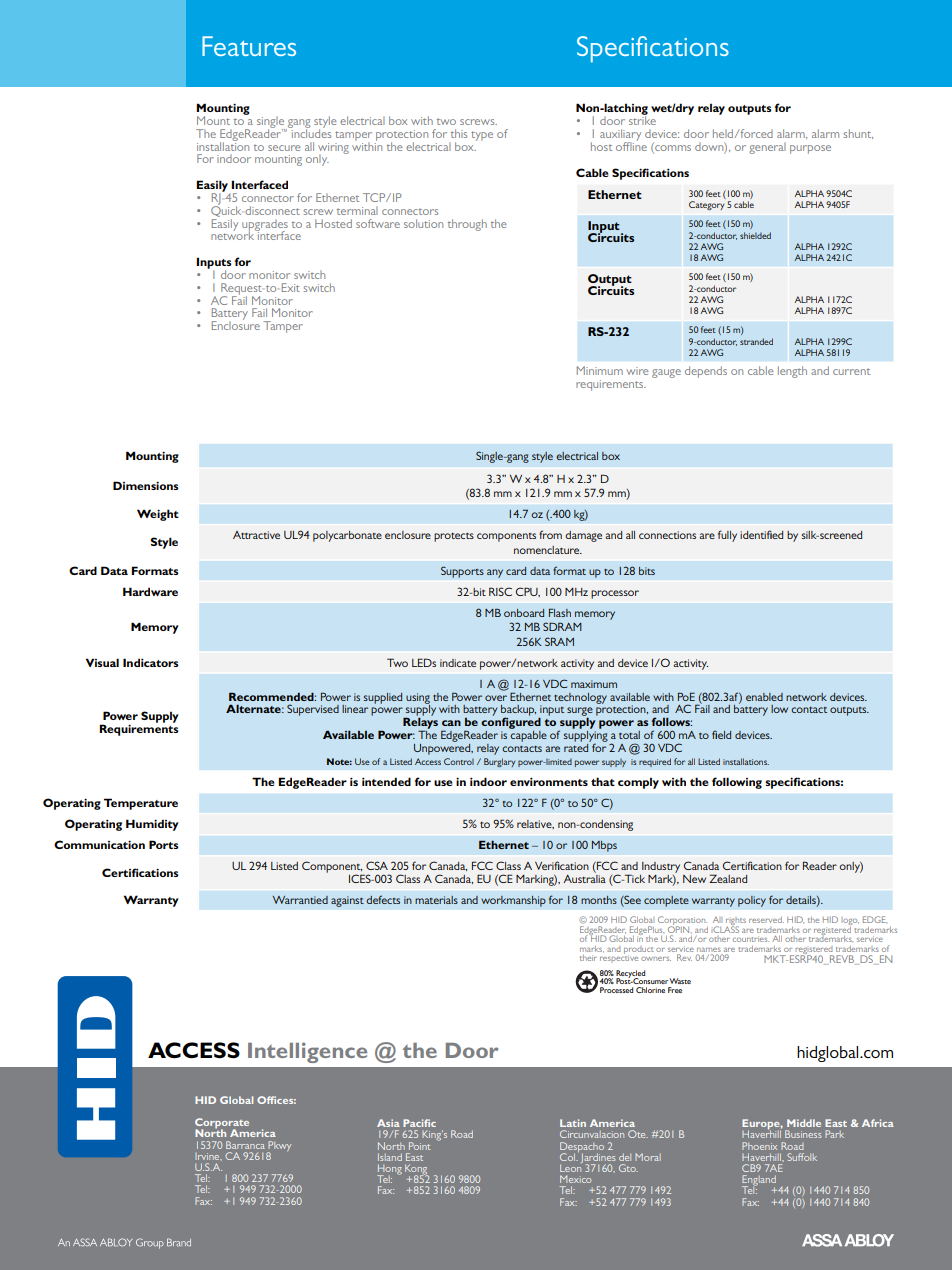 The height and width of the page is (1270, 952). Describe the element at coordinates (482, 136) in the page. I see `type` at that location.
